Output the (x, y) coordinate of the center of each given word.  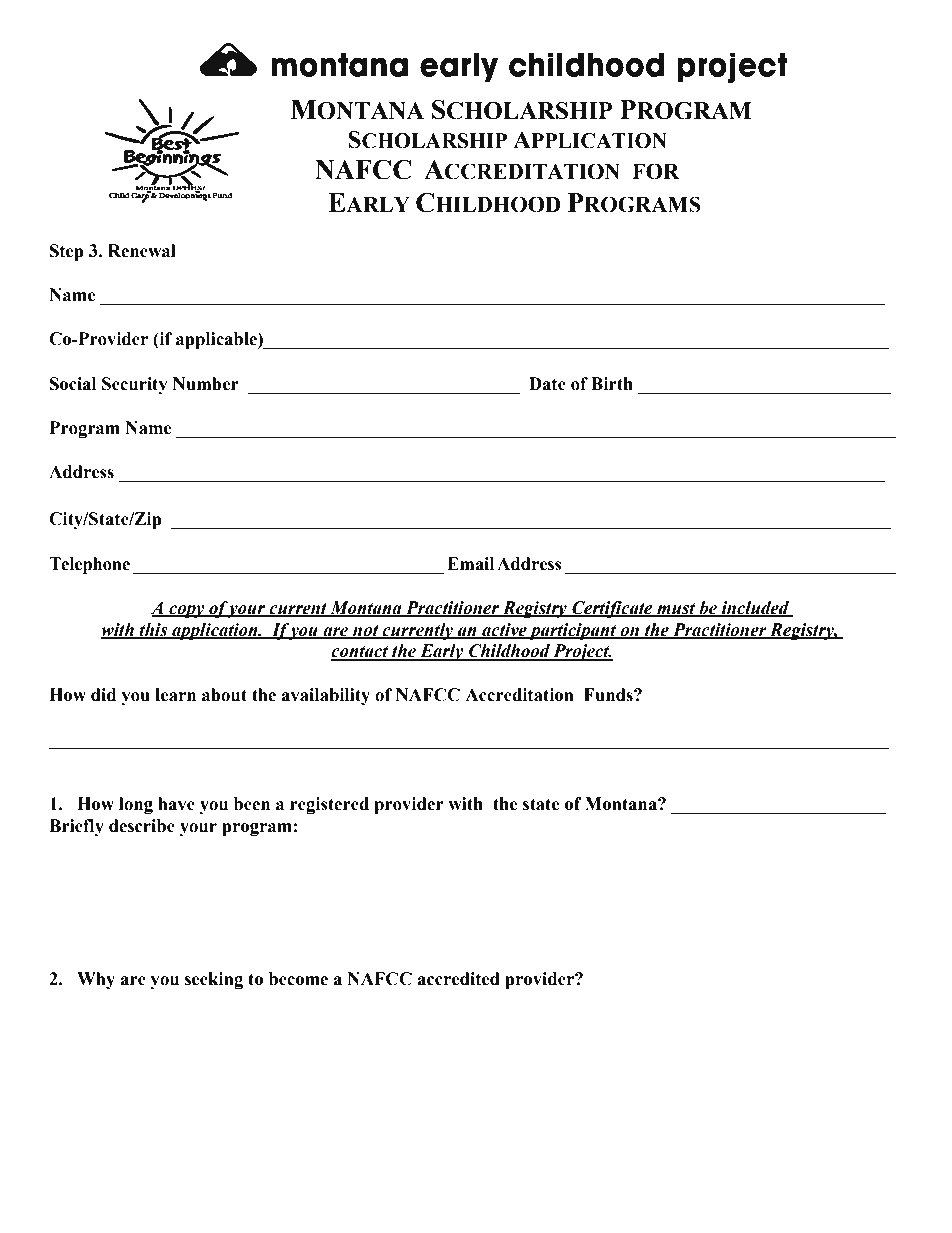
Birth (612, 384)
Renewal (142, 251)
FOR (655, 171)
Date (547, 384)
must (676, 610)
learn (175, 695)
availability (325, 696)
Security (135, 385)
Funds (609, 695)
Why (96, 980)
